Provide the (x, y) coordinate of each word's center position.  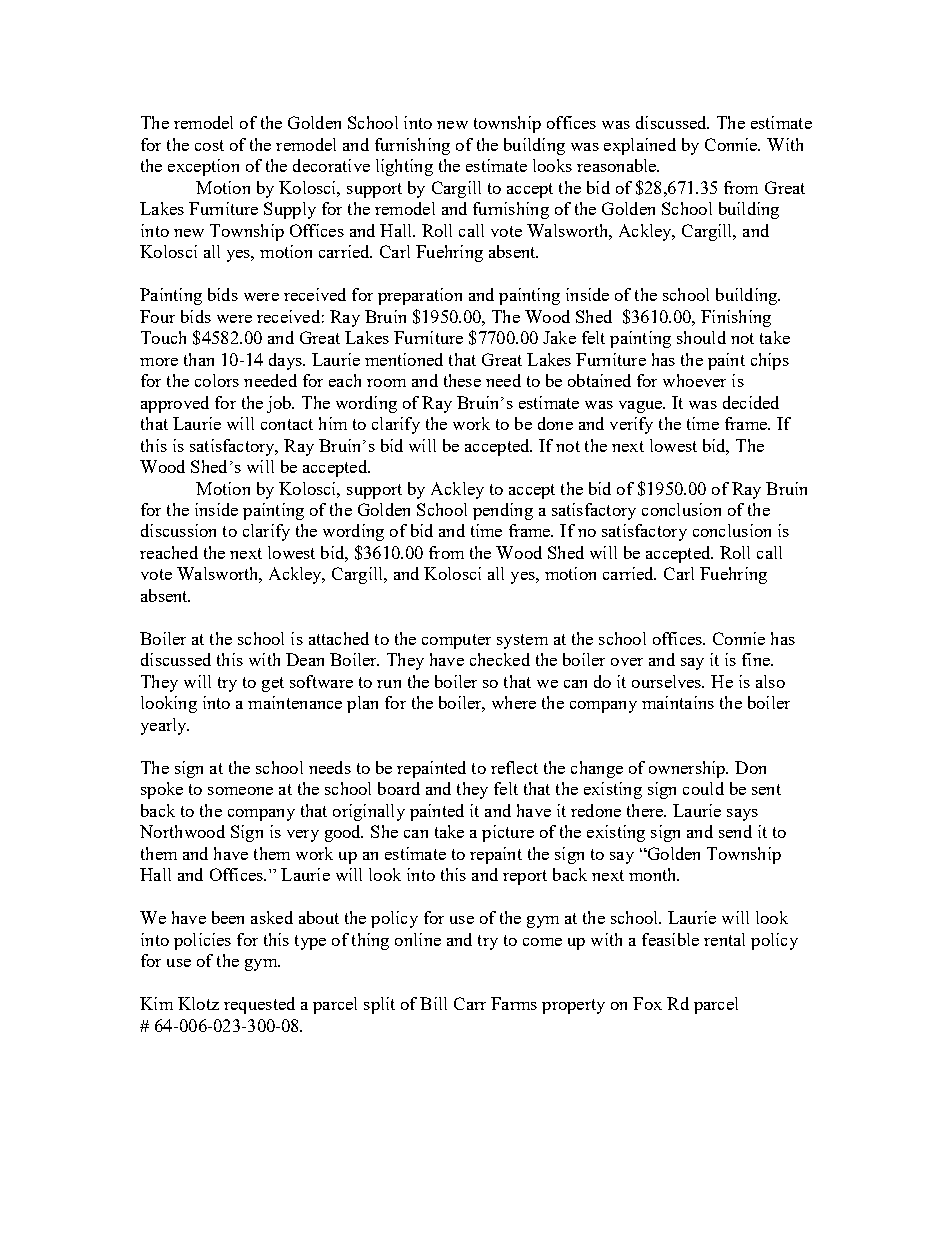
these (462, 380)
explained (640, 146)
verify (631, 425)
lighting (404, 167)
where (514, 702)
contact (287, 424)
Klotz (198, 1003)
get (273, 684)
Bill (433, 1003)
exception (203, 167)
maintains (678, 702)
